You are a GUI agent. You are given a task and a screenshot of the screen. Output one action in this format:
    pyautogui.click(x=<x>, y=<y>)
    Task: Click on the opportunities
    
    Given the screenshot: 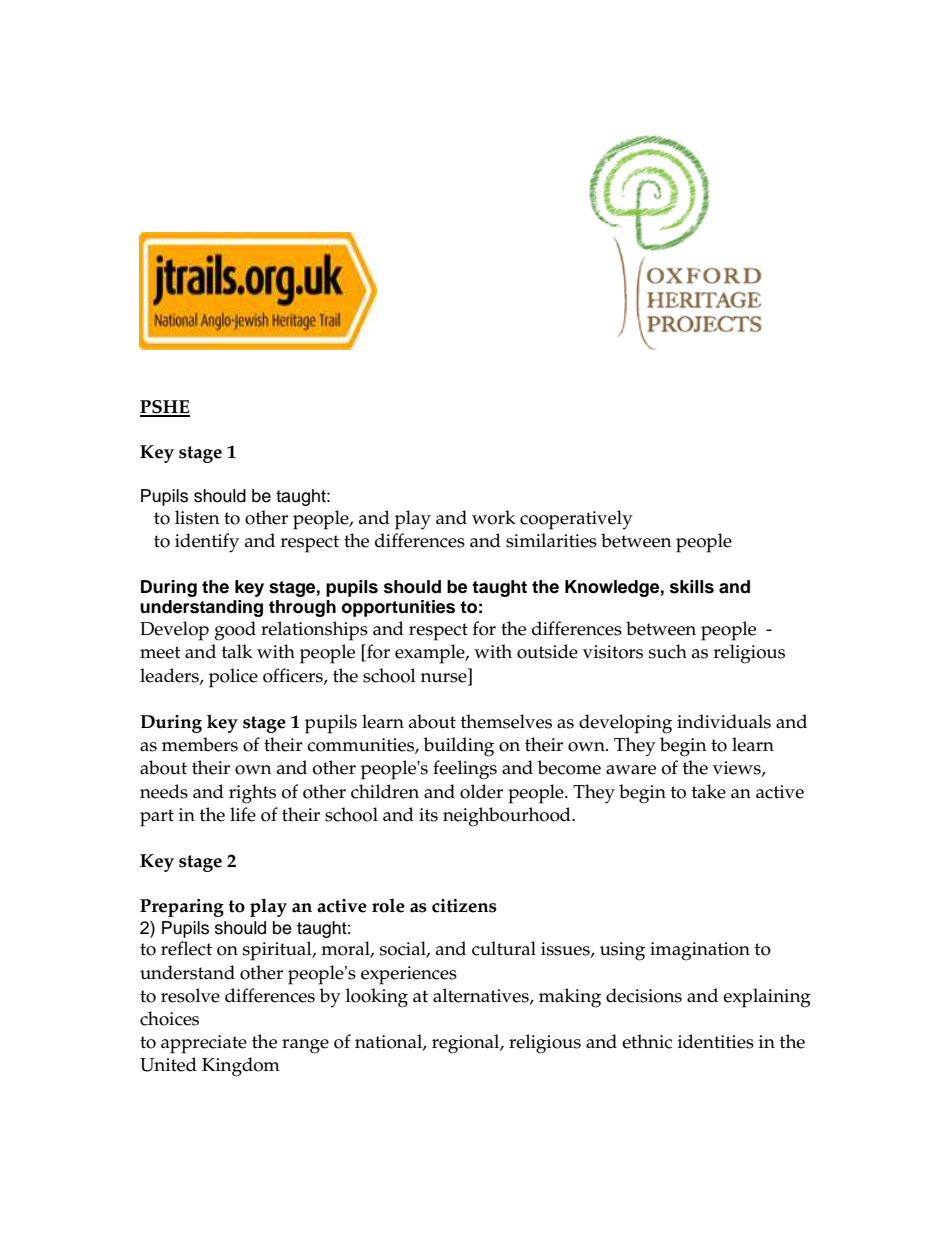 What is the action you would take?
    pyautogui.click(x=398, y=608)
